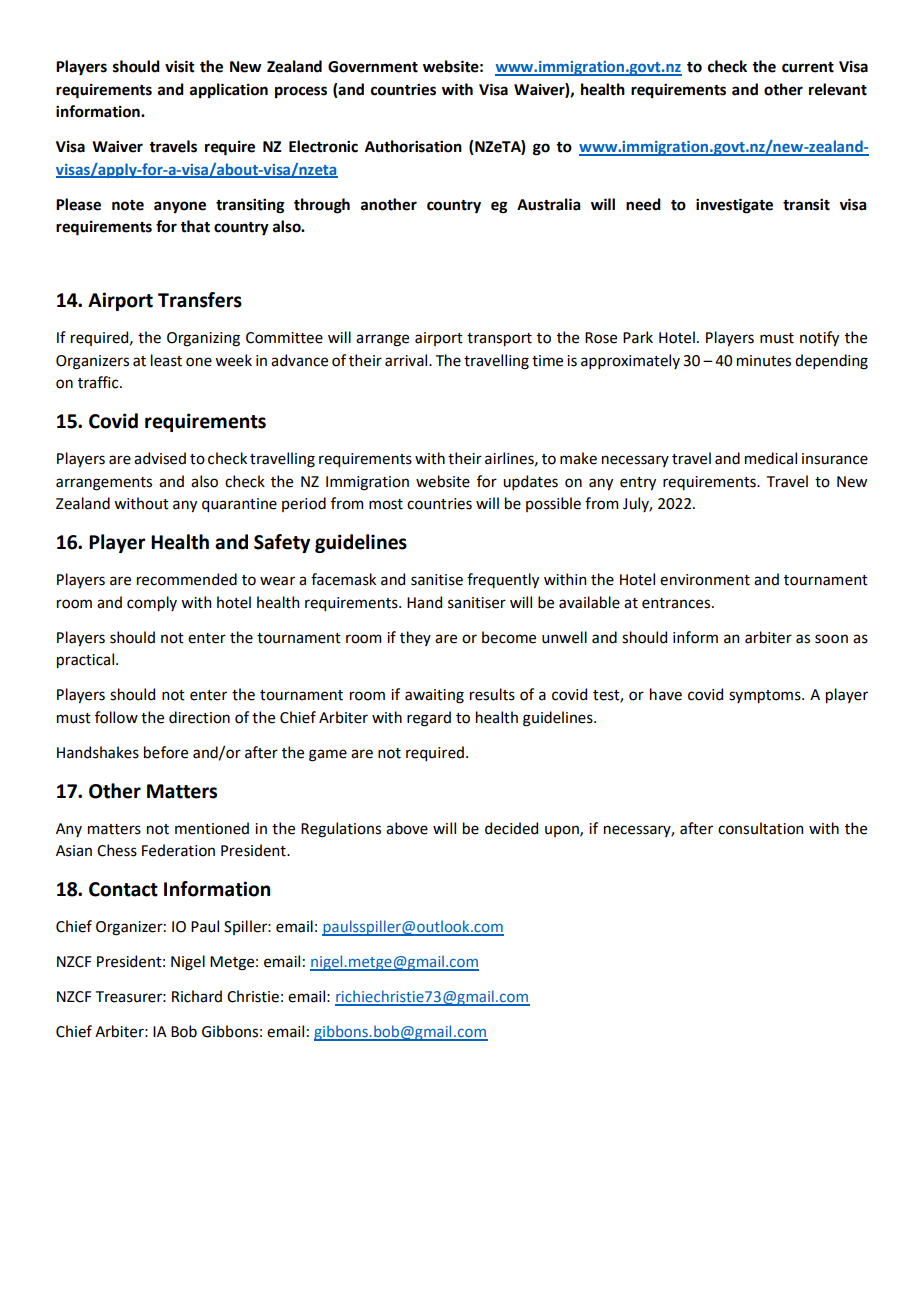 Image resolution: width=924 pixels, height=1308 pixels. Describe the element at coordinates (180, 66) in the screenshot. I see `visit` at that location.
